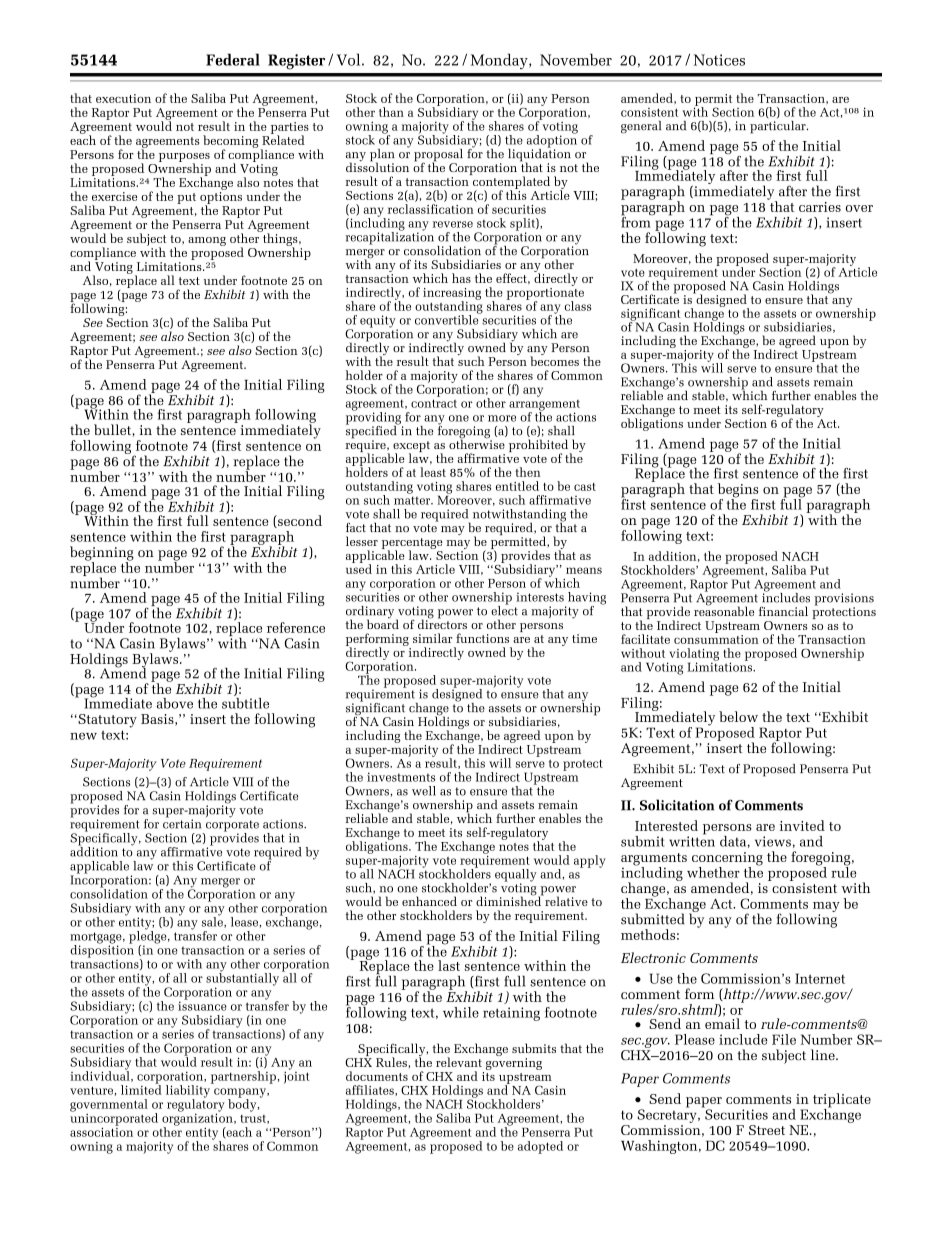 The image size is (952, 1233). I want to click on beginning, so click(102, 554).
